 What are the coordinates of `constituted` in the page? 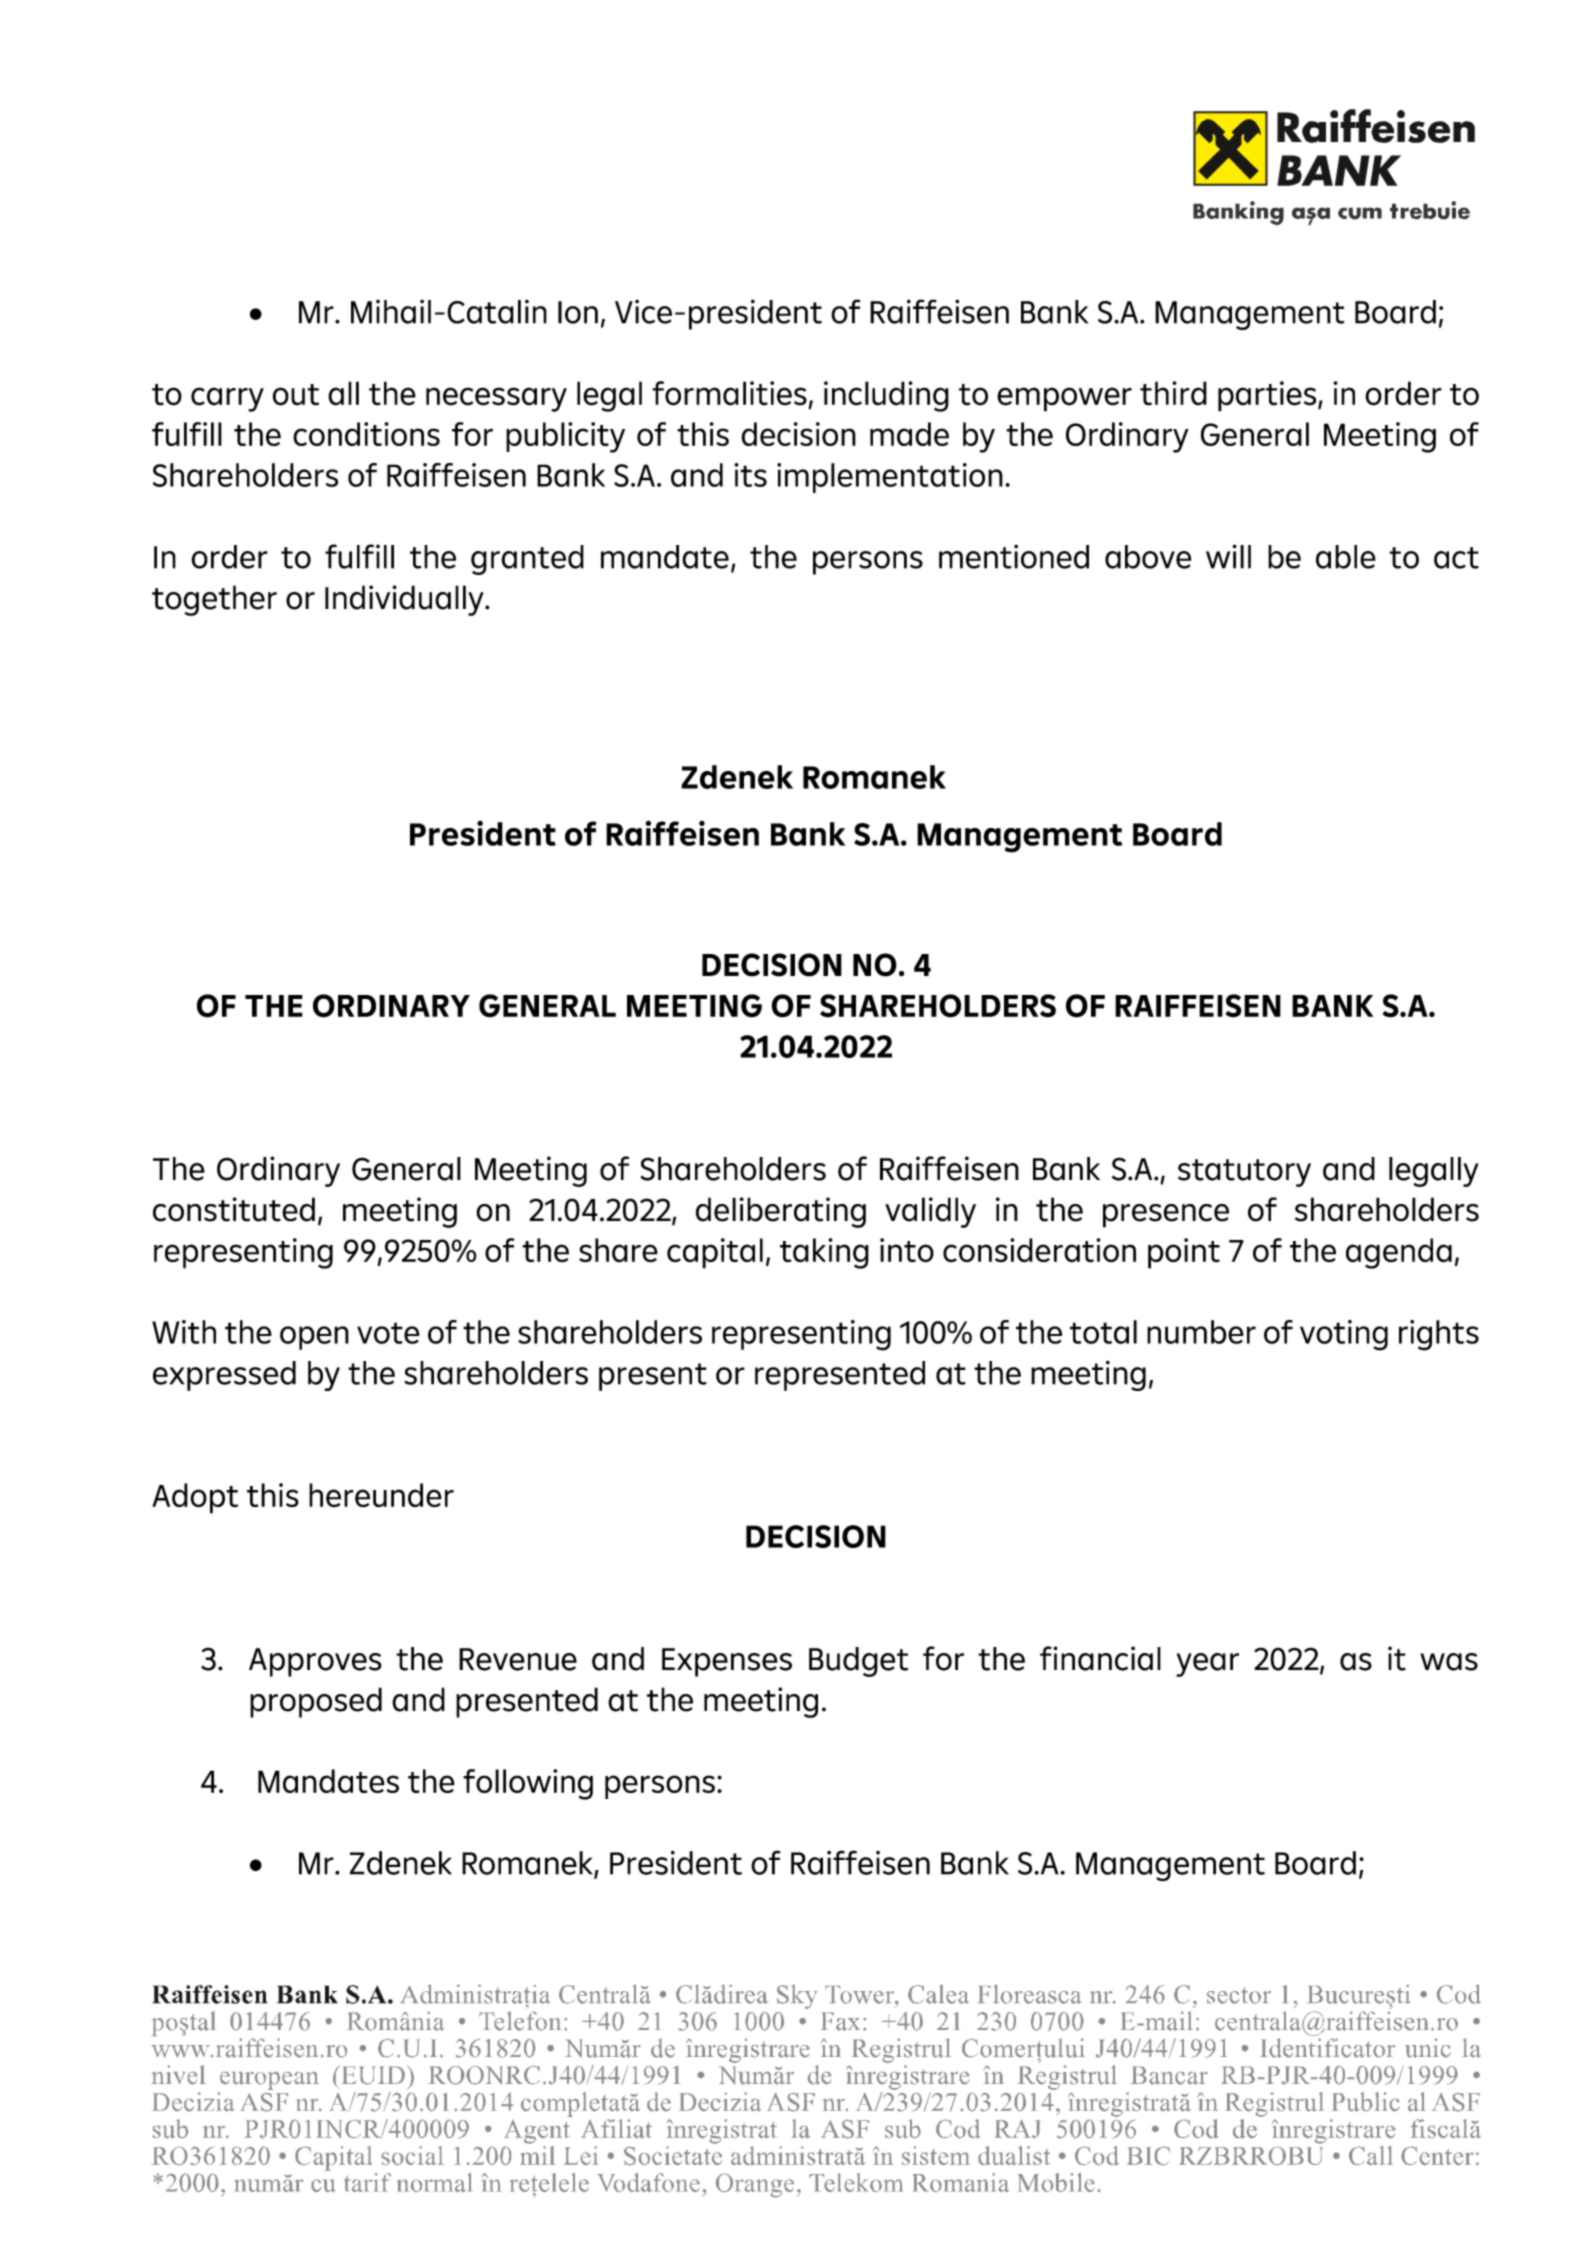 It's located at (234, 1209).
